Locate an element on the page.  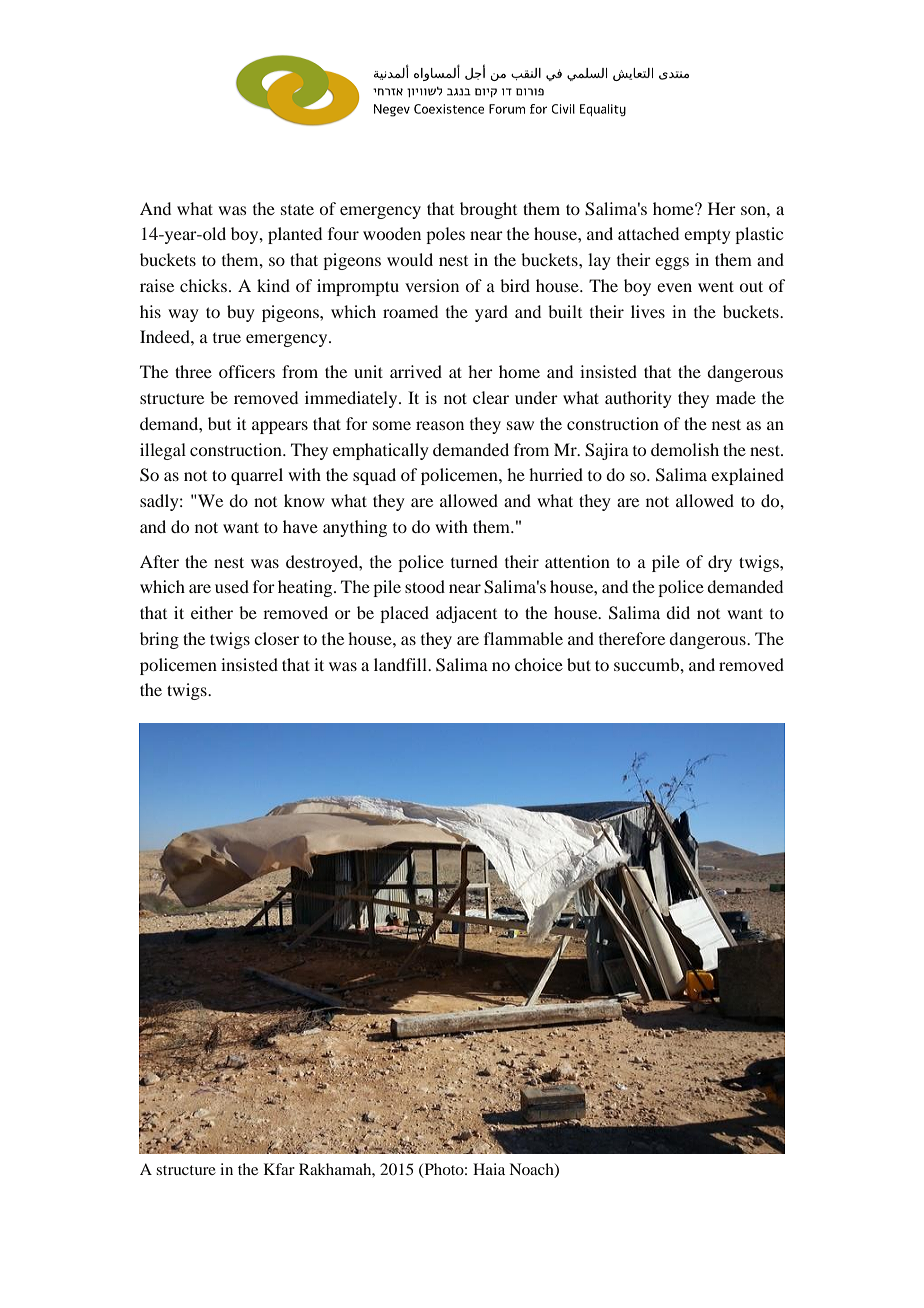
poles is located at coordinates (445, 235).
